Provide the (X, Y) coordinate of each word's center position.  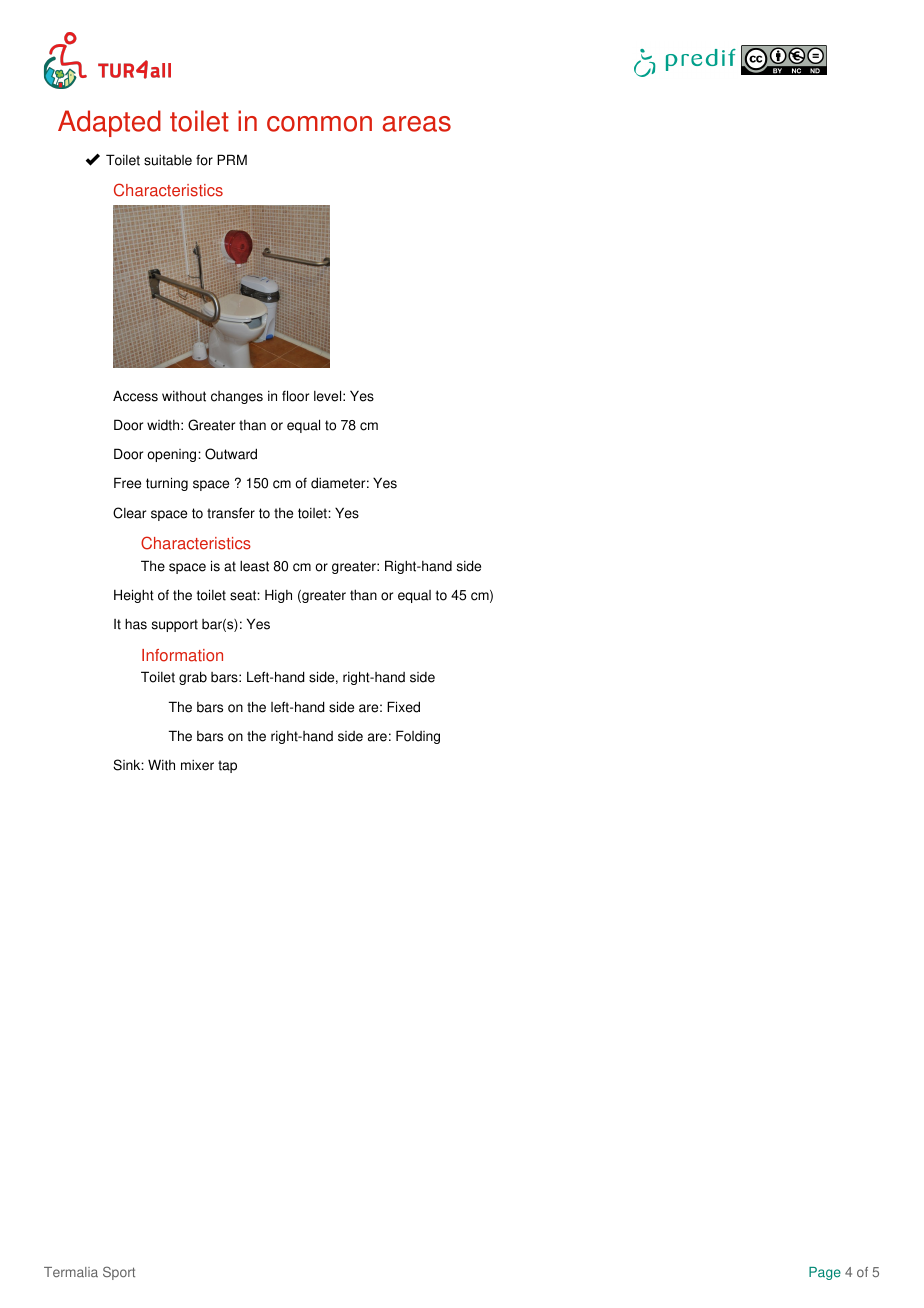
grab (193, 678)
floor (295, 396)
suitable (168, 160)
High (278, 596)
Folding (418, 737)
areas (416, 124)
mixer (197, 765)
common (319, 124)
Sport (119, 1273)
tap (227, 766)
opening (173, 455)
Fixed (403, 707)
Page (825, 1273)
